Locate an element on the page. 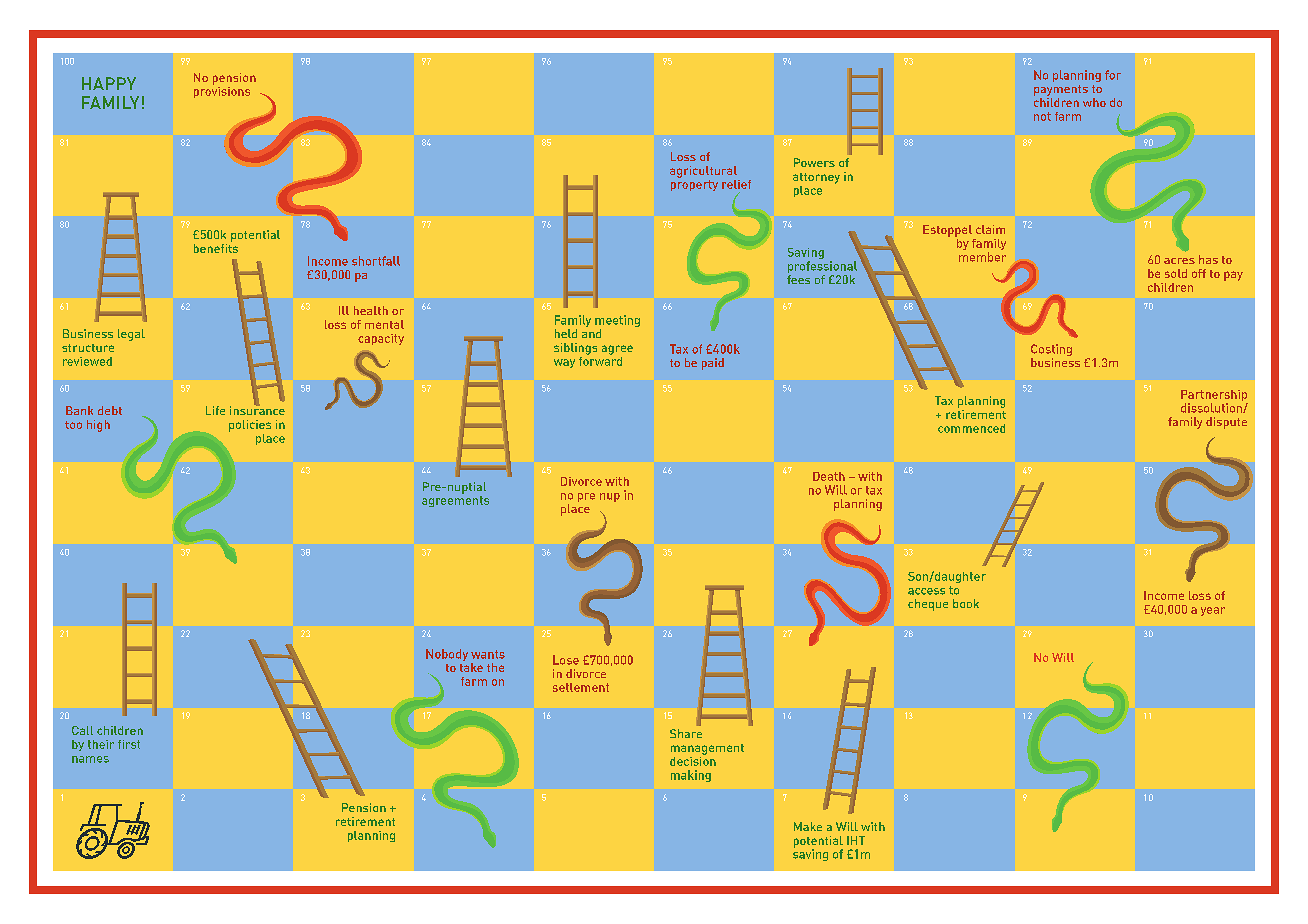 The height and width of the page is (924, 1308). agricultural is located at coordinates (703, 172).
